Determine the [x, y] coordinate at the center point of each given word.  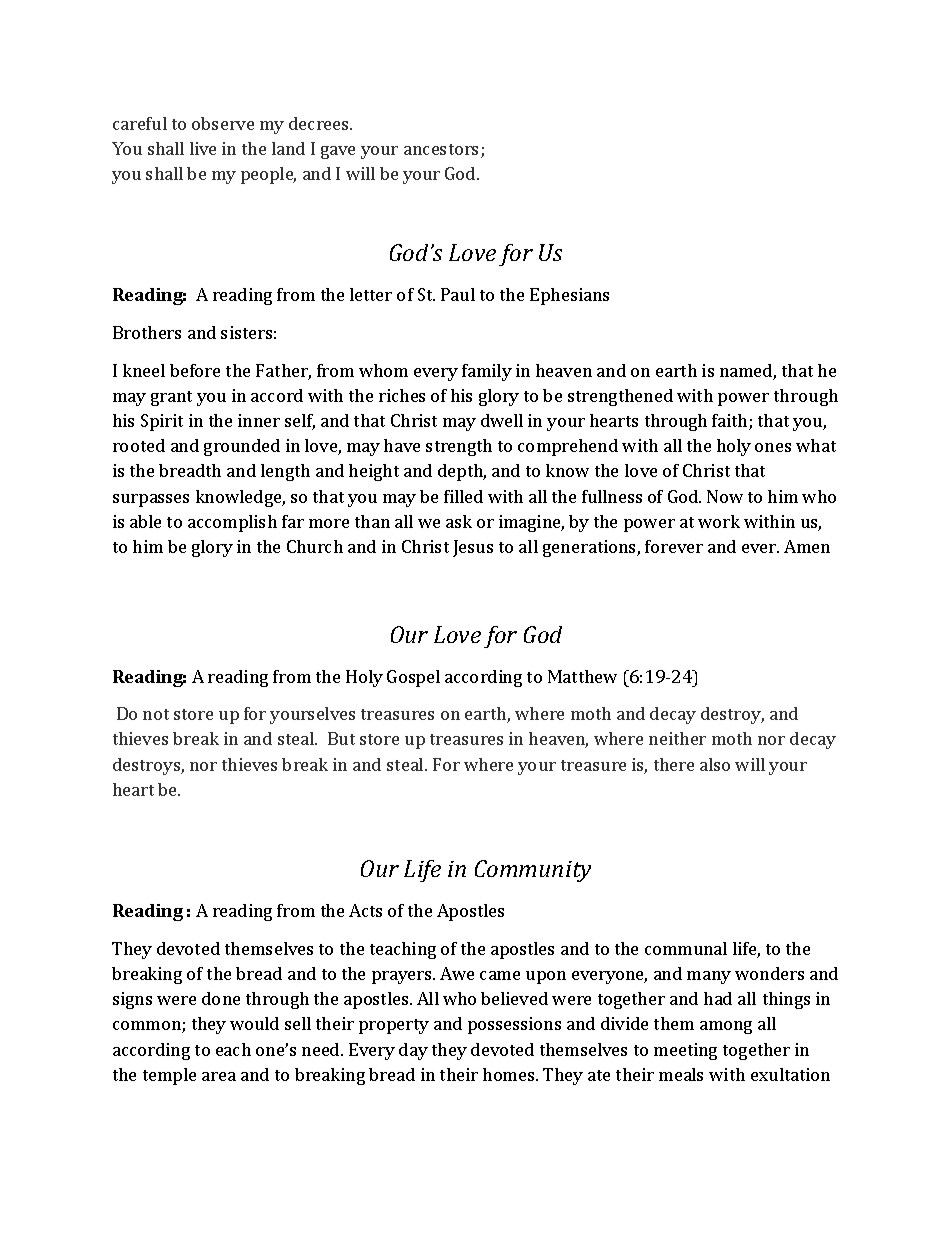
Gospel [413, 678]
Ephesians [569, 296]
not [156, 714]
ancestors [441, 149]
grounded [242, 447]
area [219, 1076]
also [715, 764]
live [203, 148]
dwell [502, 420]
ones [773, 447]
